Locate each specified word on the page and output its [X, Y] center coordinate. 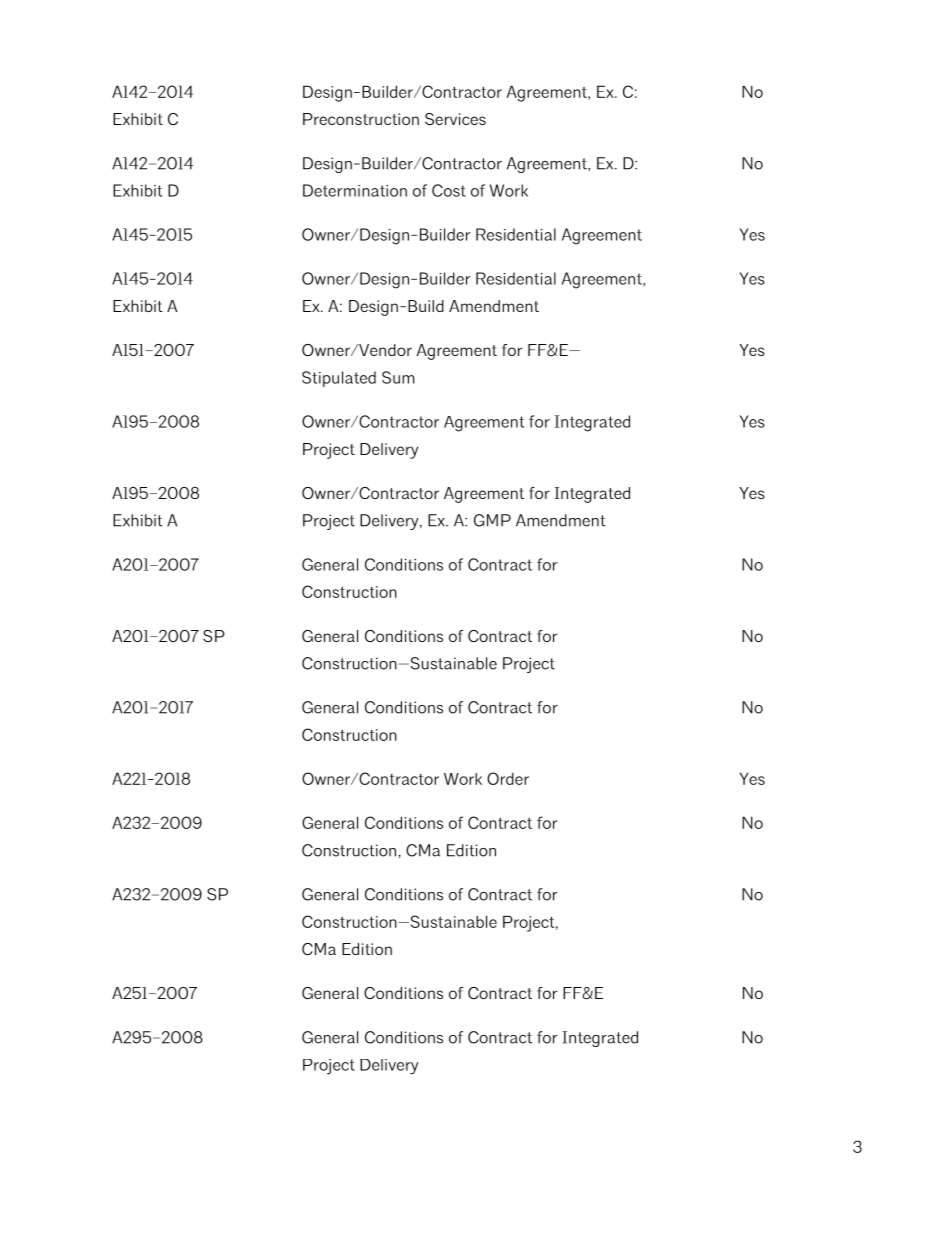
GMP [492, 520]
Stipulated [339, 379]
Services [455, 119]
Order [508, 778]
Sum [398, 377]
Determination [355, 190]
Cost [449, 190]
